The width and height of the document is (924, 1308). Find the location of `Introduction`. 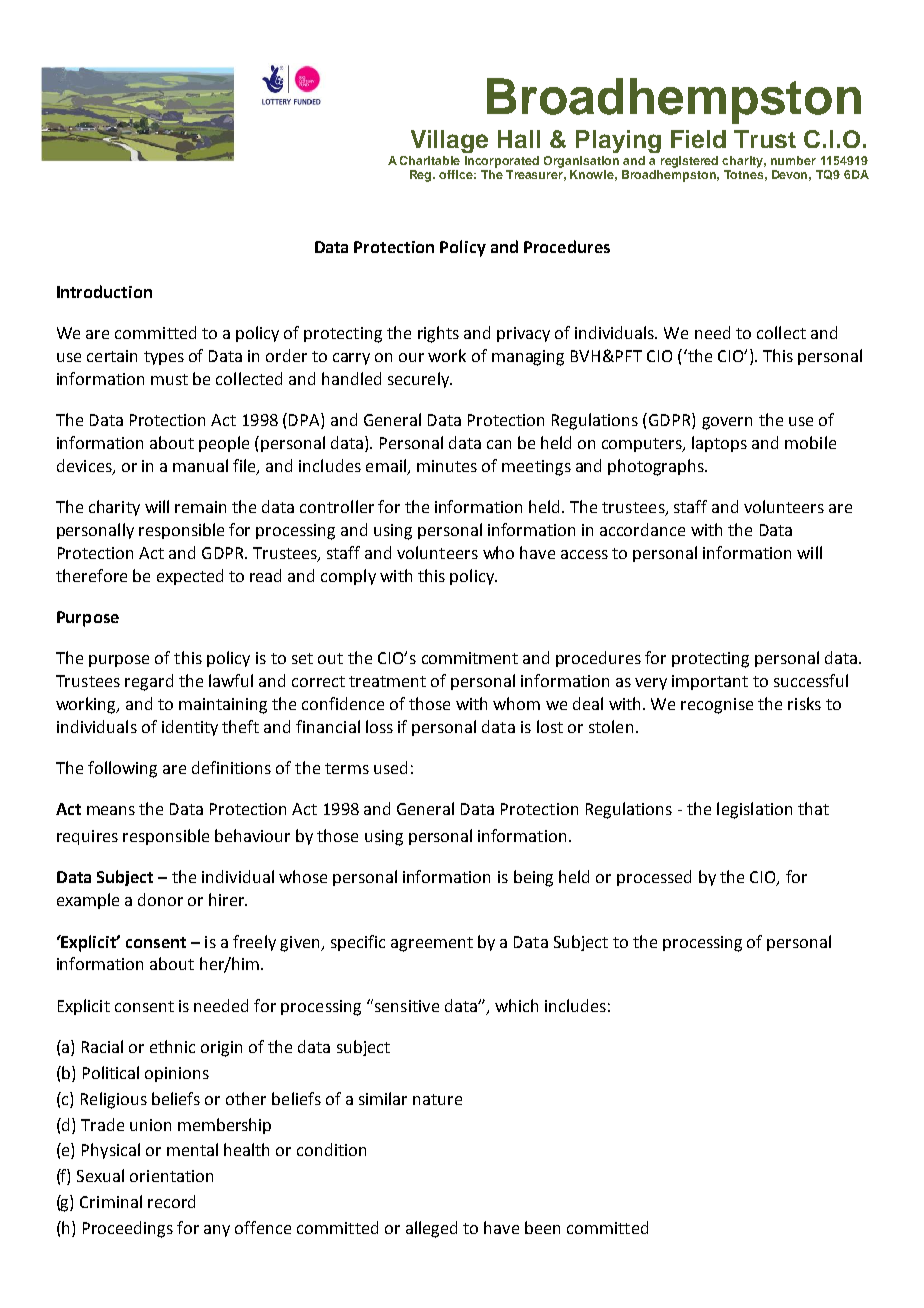

Introduction is located at coordinates (104, 291).
